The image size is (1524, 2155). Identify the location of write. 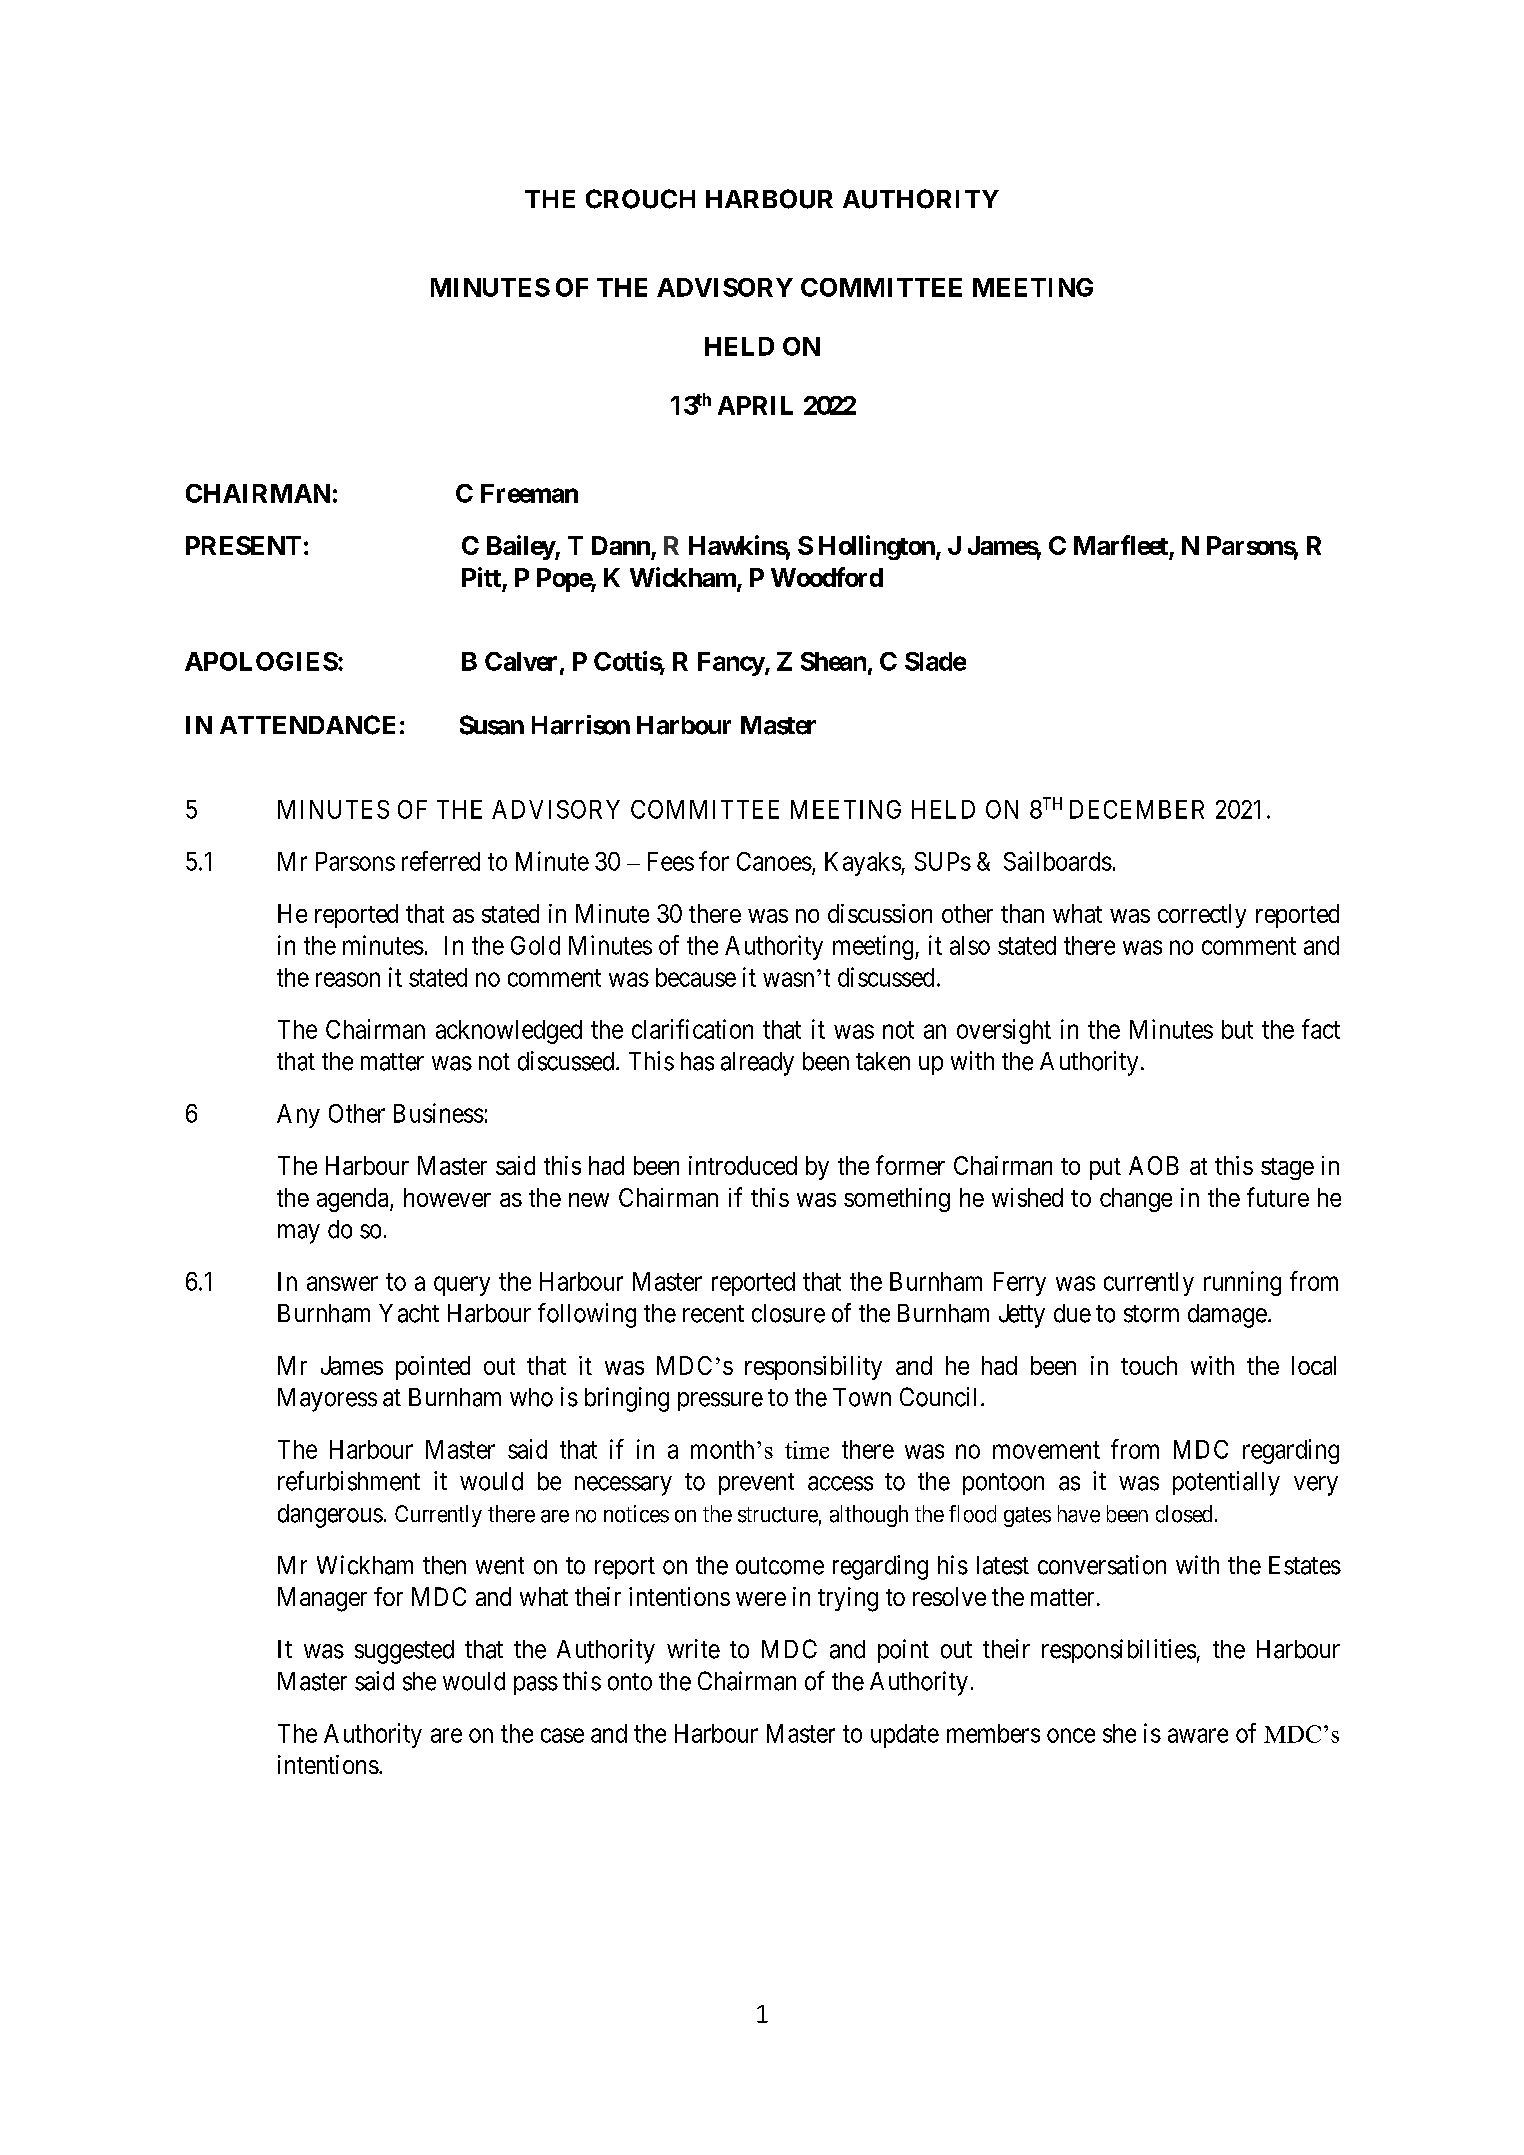
(693, 1649).
